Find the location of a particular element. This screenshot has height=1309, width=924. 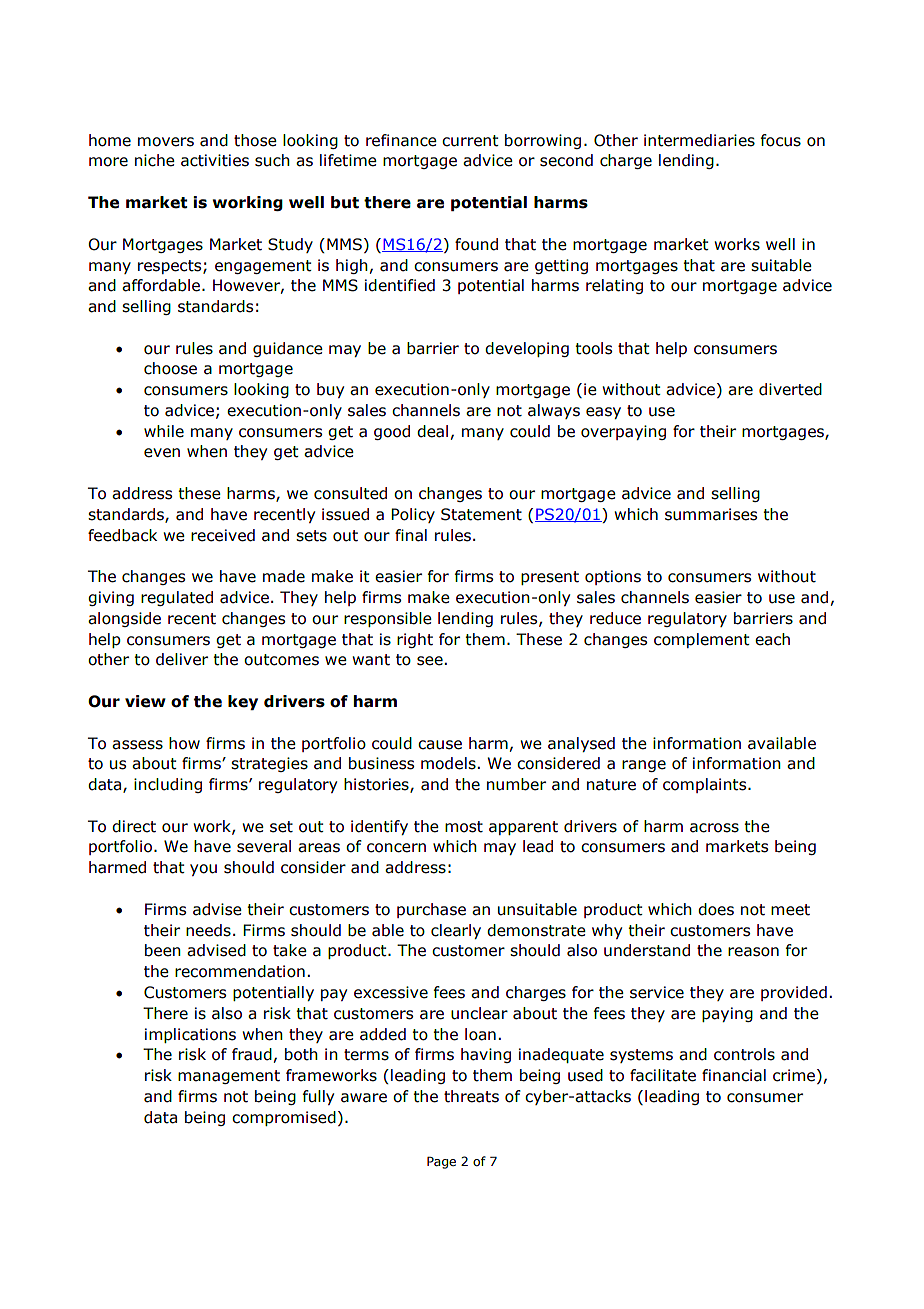

management is located at coordinates (229, 1077).
